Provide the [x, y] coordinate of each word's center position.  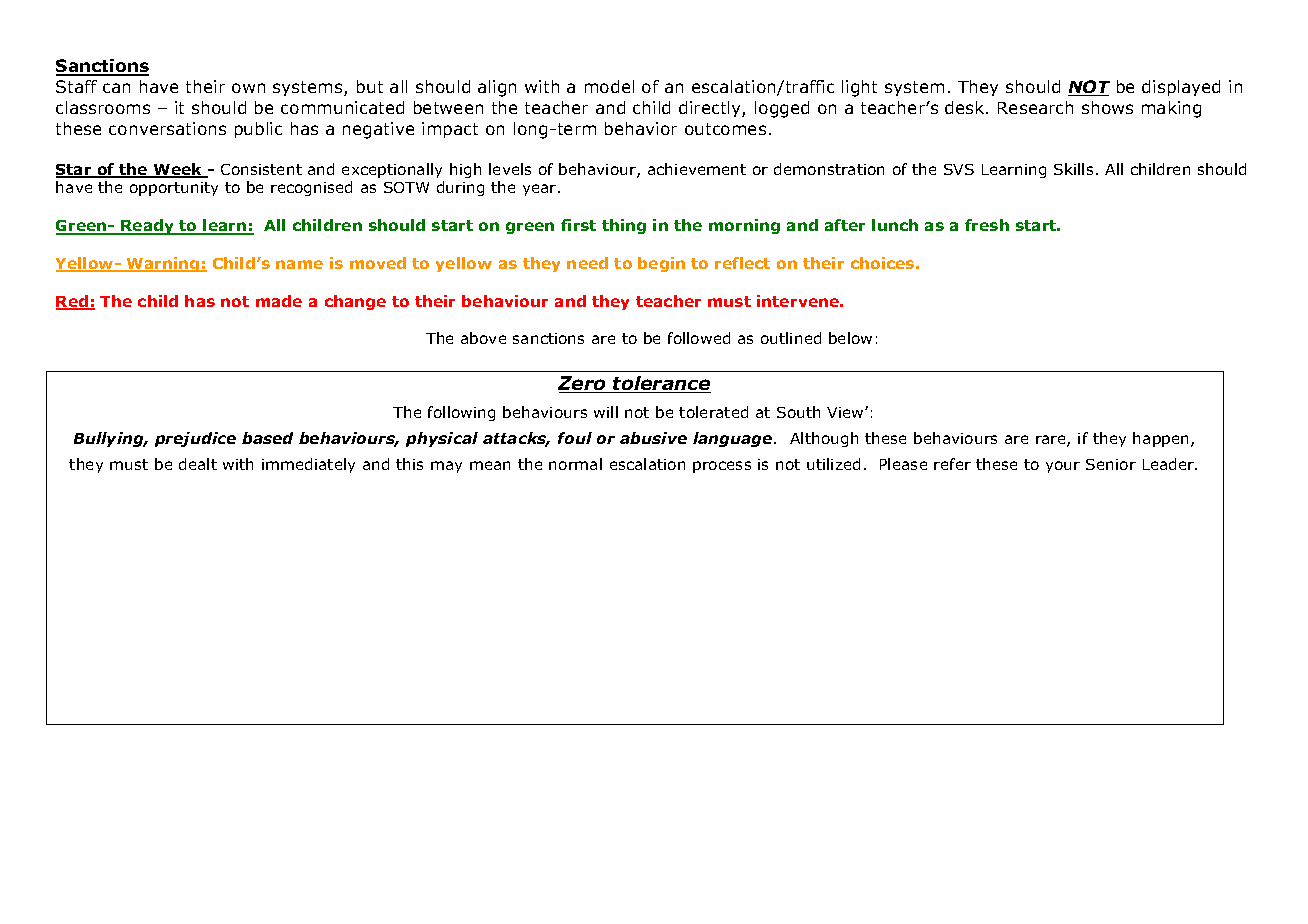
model [609, 86]
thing [624, 226]
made [279, 301]
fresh [987, 225]
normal [575, 464]
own [248, 88]
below [850, 338]
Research [1035, 107]
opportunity [174, 189]
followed [699, 338]
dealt [198, 464]
